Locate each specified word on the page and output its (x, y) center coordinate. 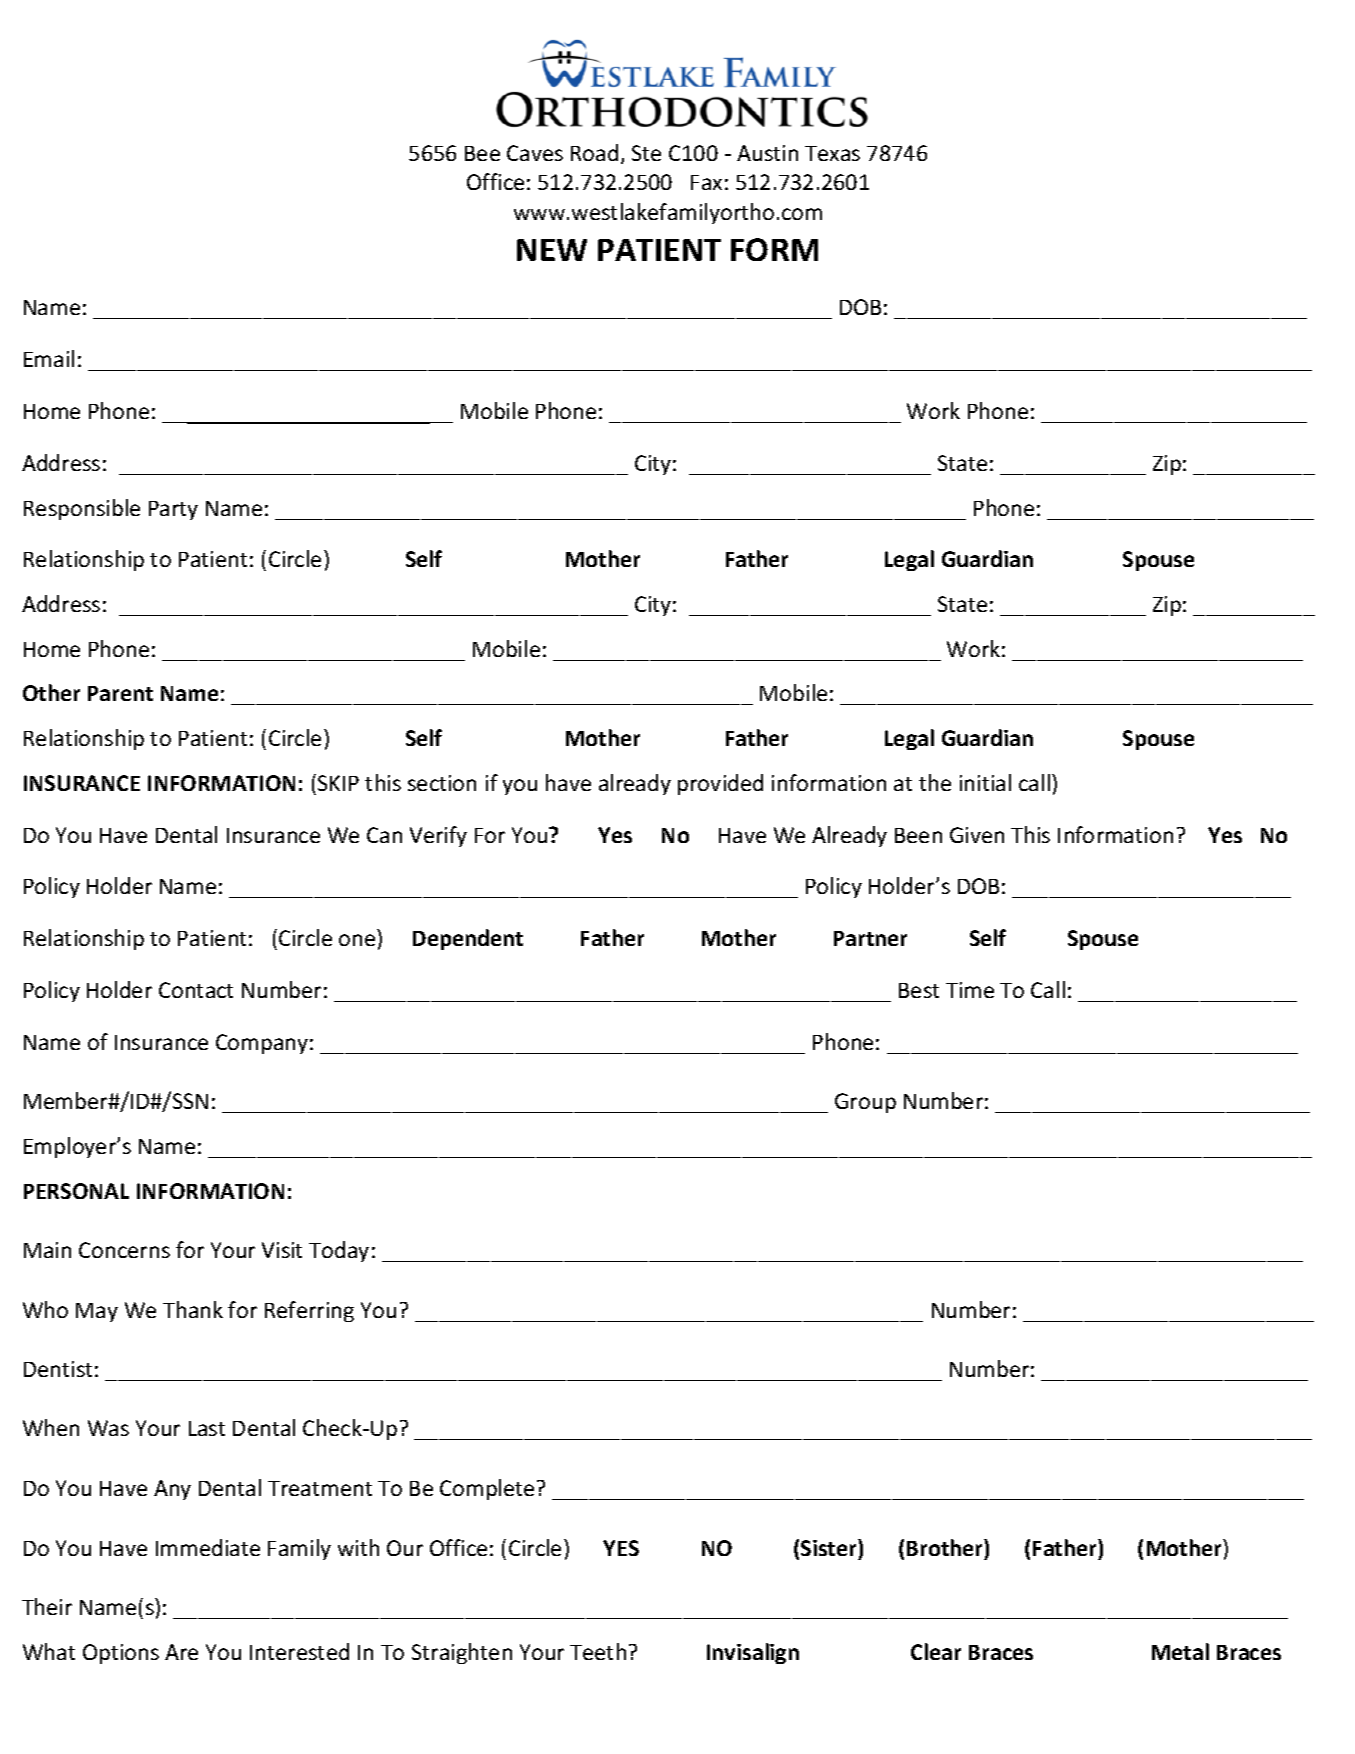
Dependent (468, 939)
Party (173, 510)
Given (977, 835)
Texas (832, 153)
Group (865, 1103)
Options (121, 1654)
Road (594, 152)
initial (985, 782)
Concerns (124, 1250)
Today (339, 1251)
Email (49, 358)
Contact (196, 990)
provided (720, 784)
